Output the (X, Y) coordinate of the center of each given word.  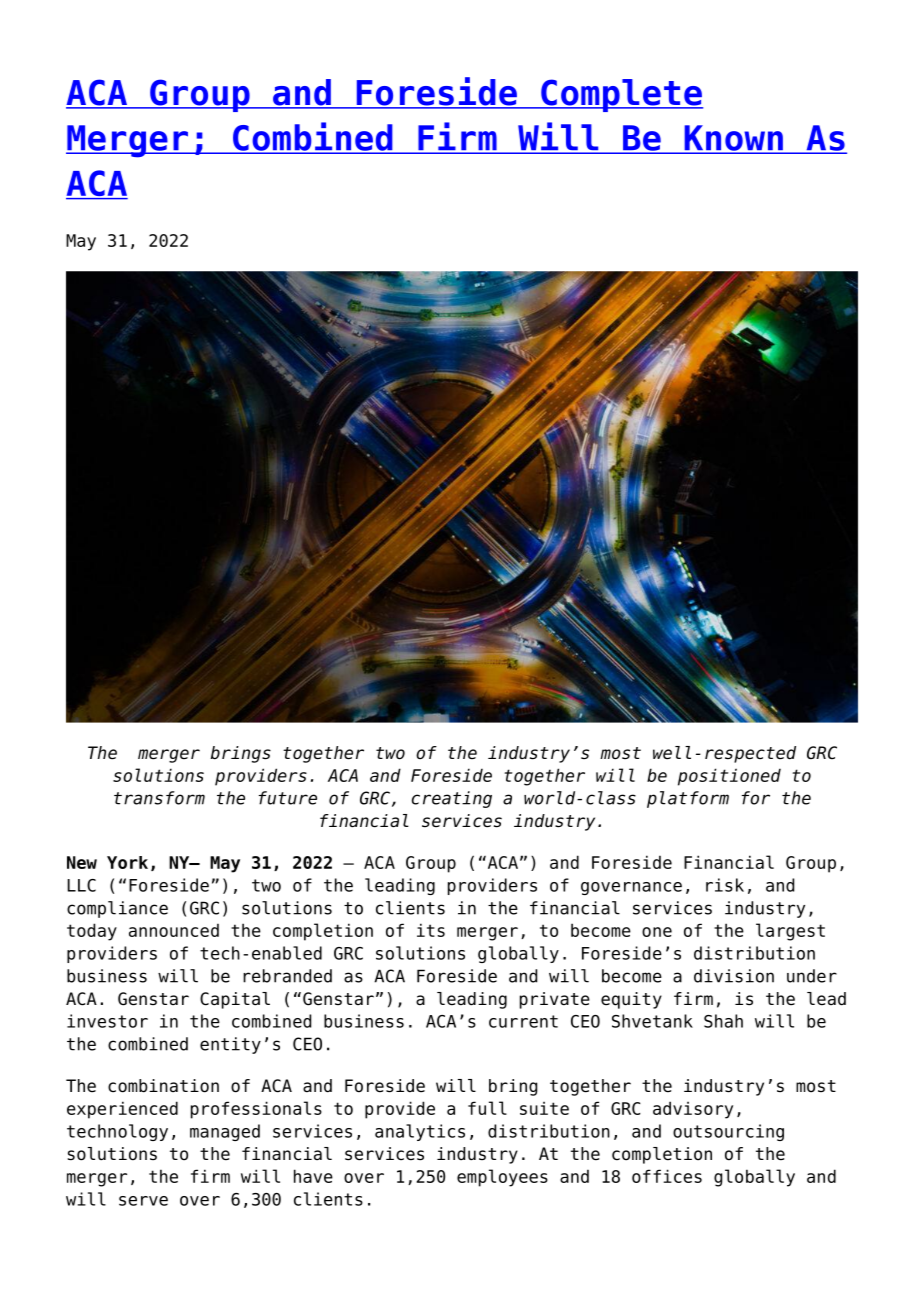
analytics (420, 1132)
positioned (729, 777)
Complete (621, 95)
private (555, 1000)
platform (688, 799)
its (431, 930)
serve (143, 1201)
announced (174, 930)
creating (452, 799)
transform (159, 798)
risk (725, 885)
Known (733, 139)
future (288, 798)
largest (790, 932)
